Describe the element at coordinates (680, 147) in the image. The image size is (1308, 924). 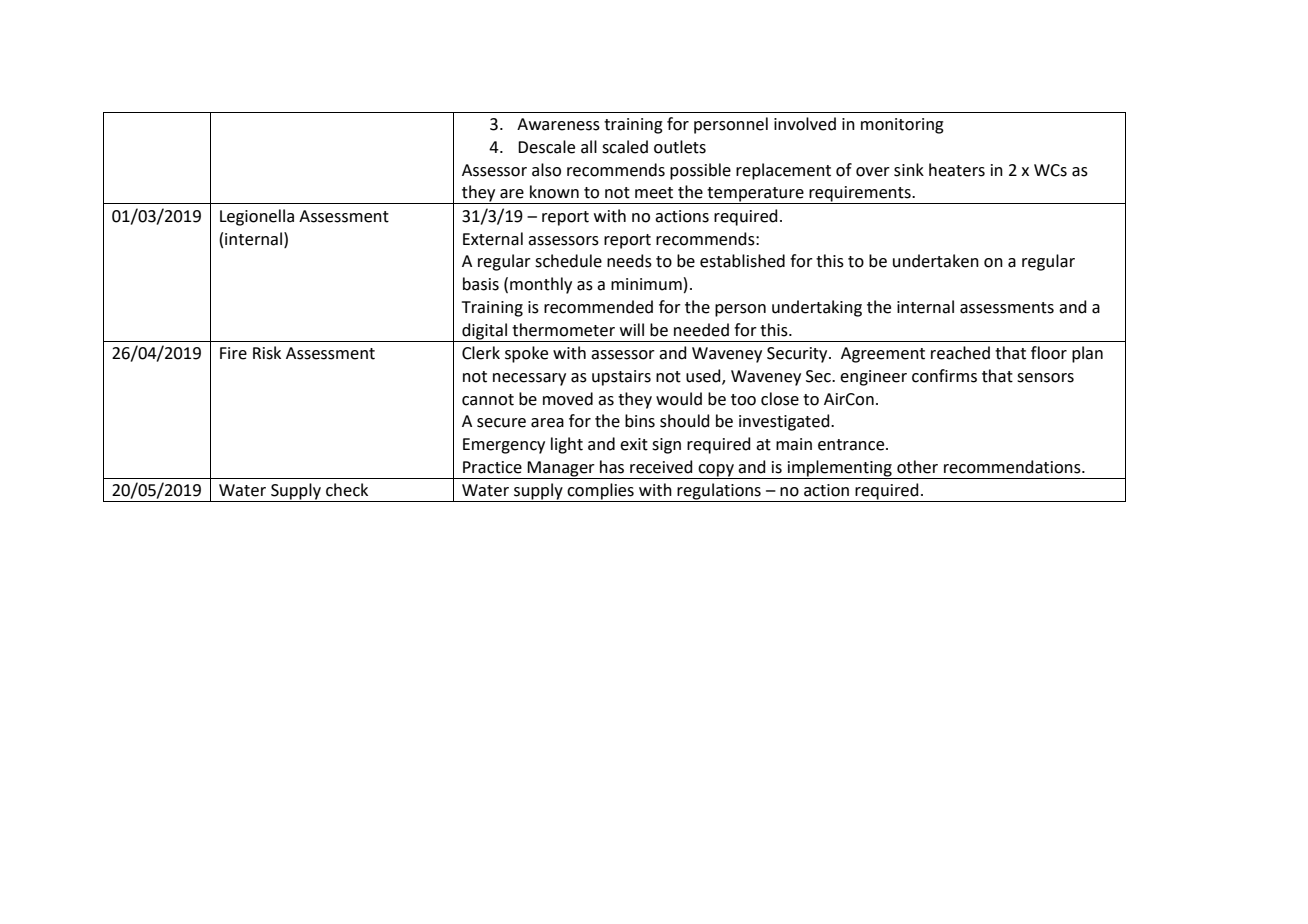
I see `outlets` at that location.
